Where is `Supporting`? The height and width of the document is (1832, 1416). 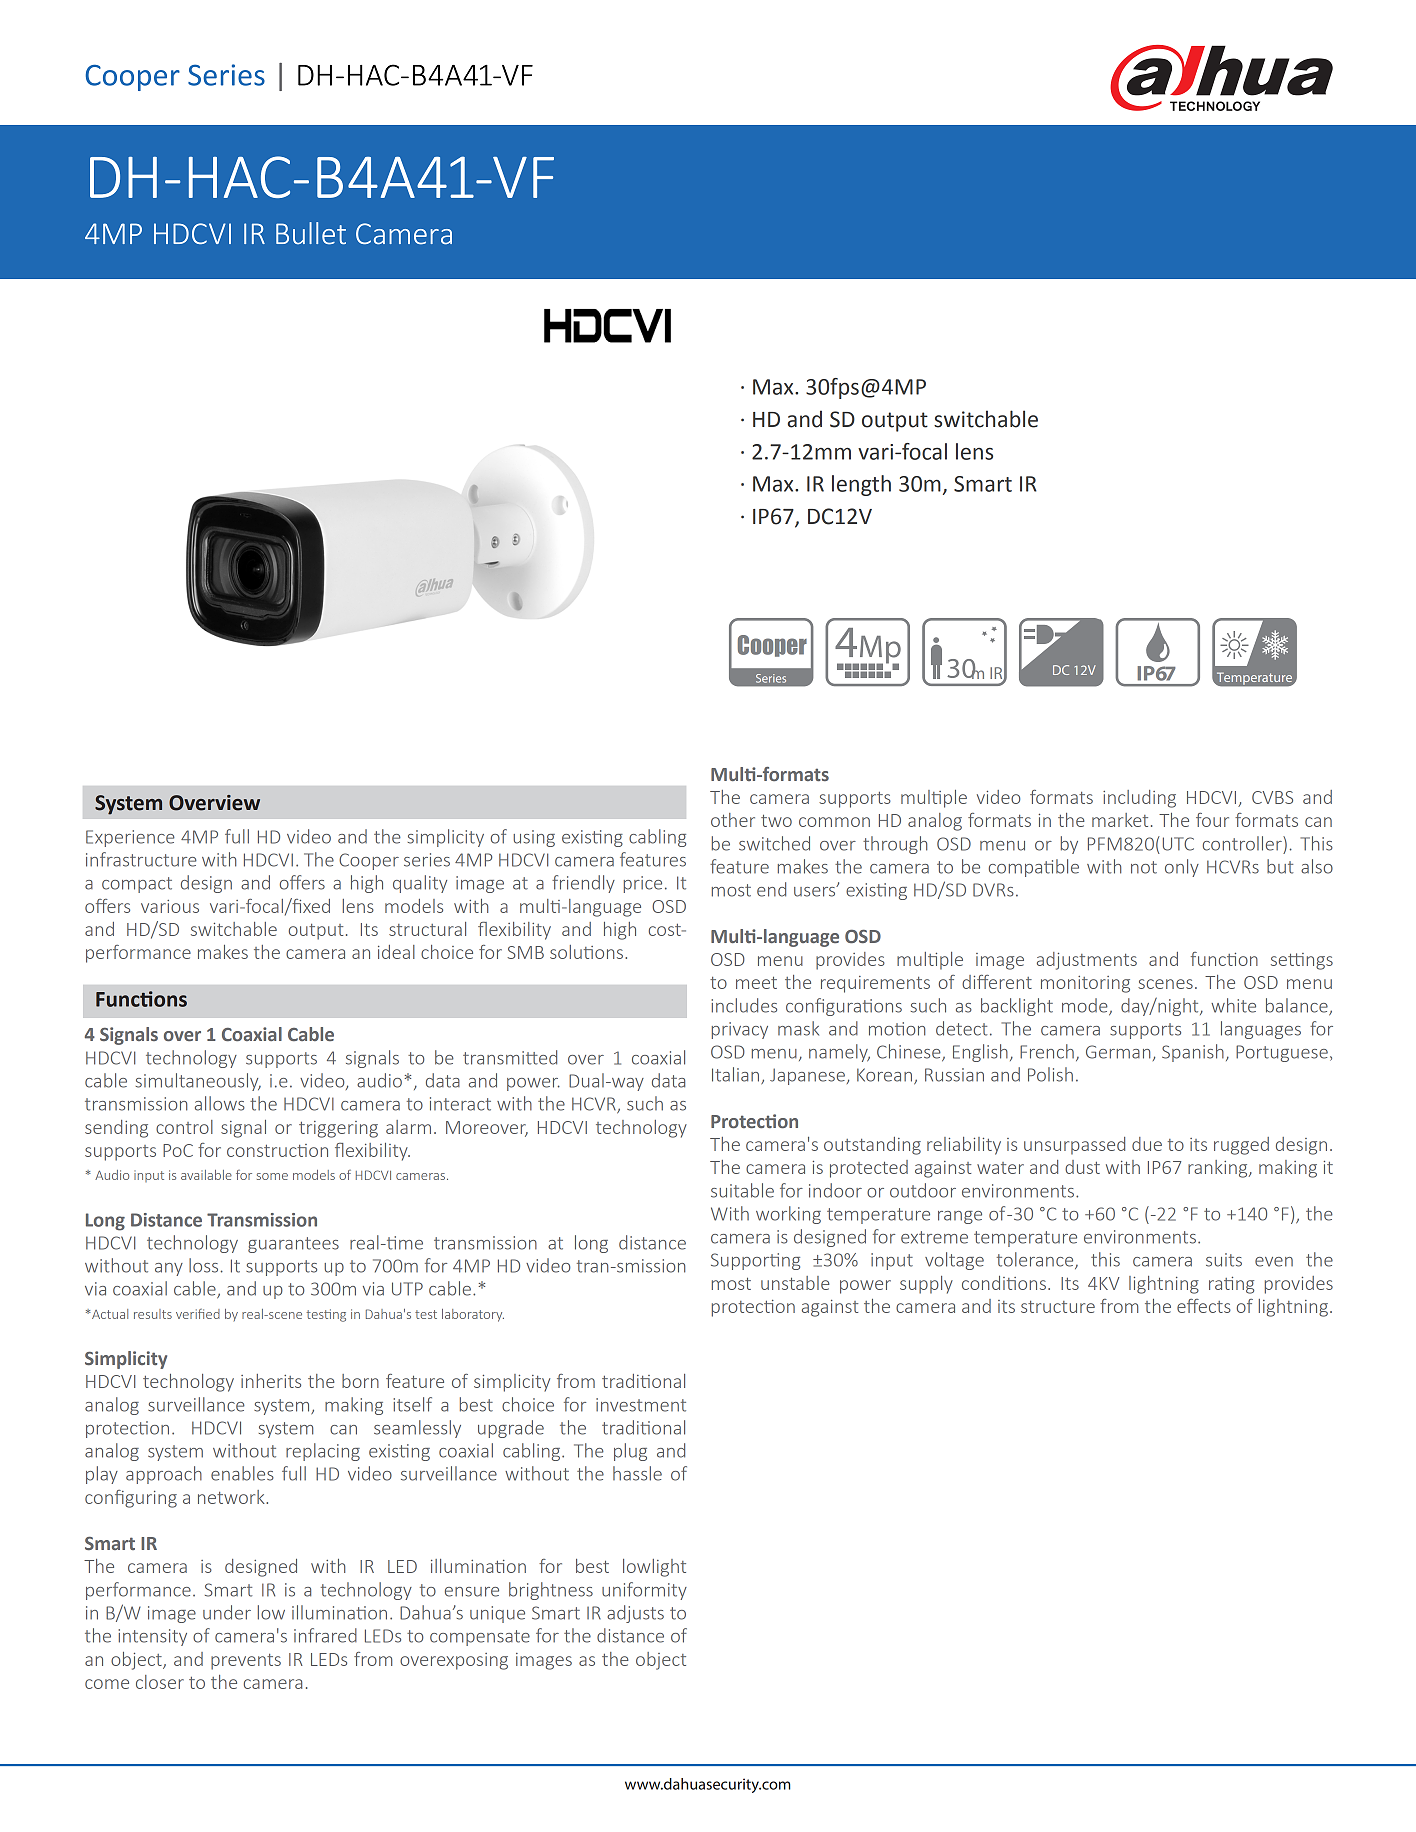 Supporting is located at coordinates (755, 1261).
